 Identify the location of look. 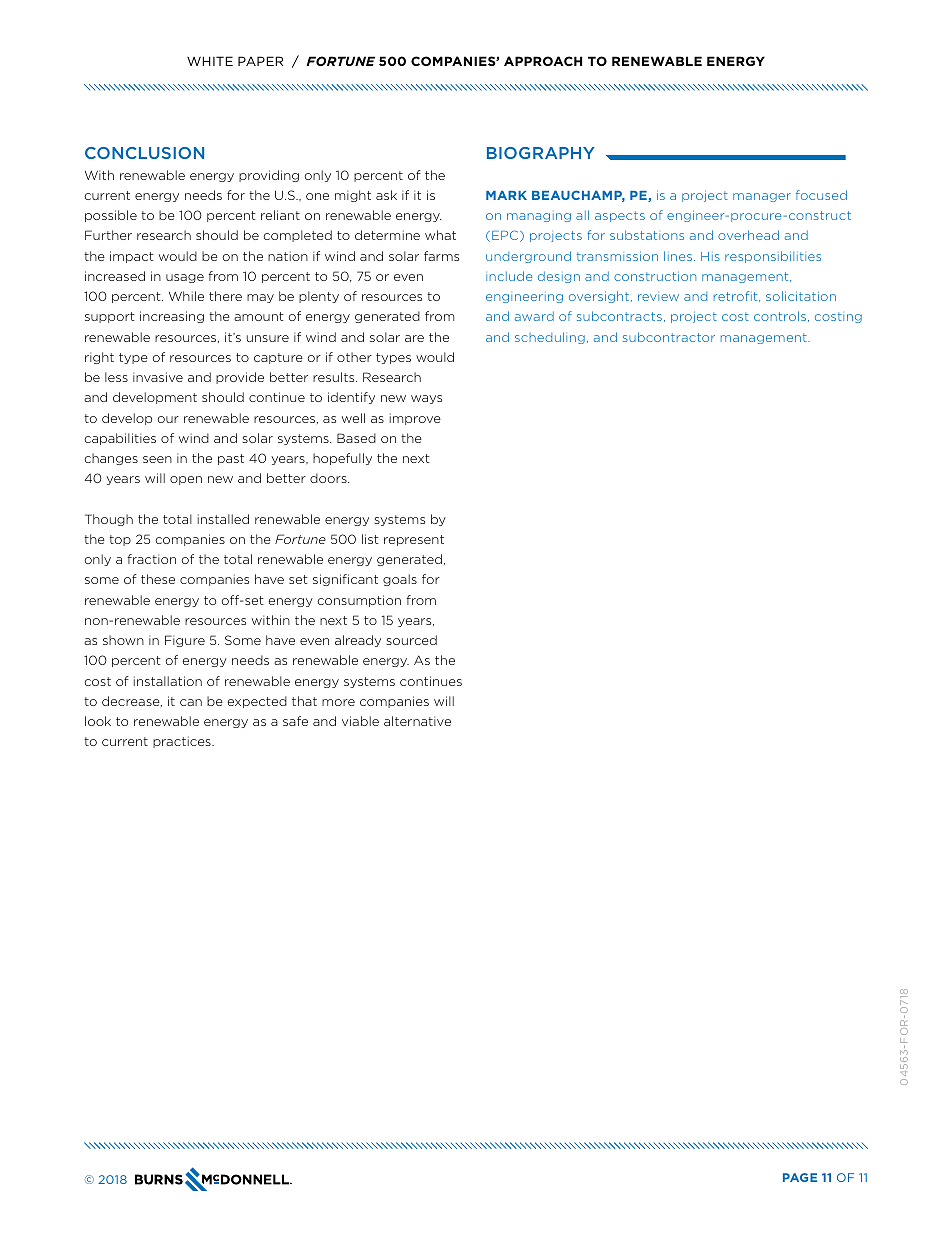
(98, 721).
